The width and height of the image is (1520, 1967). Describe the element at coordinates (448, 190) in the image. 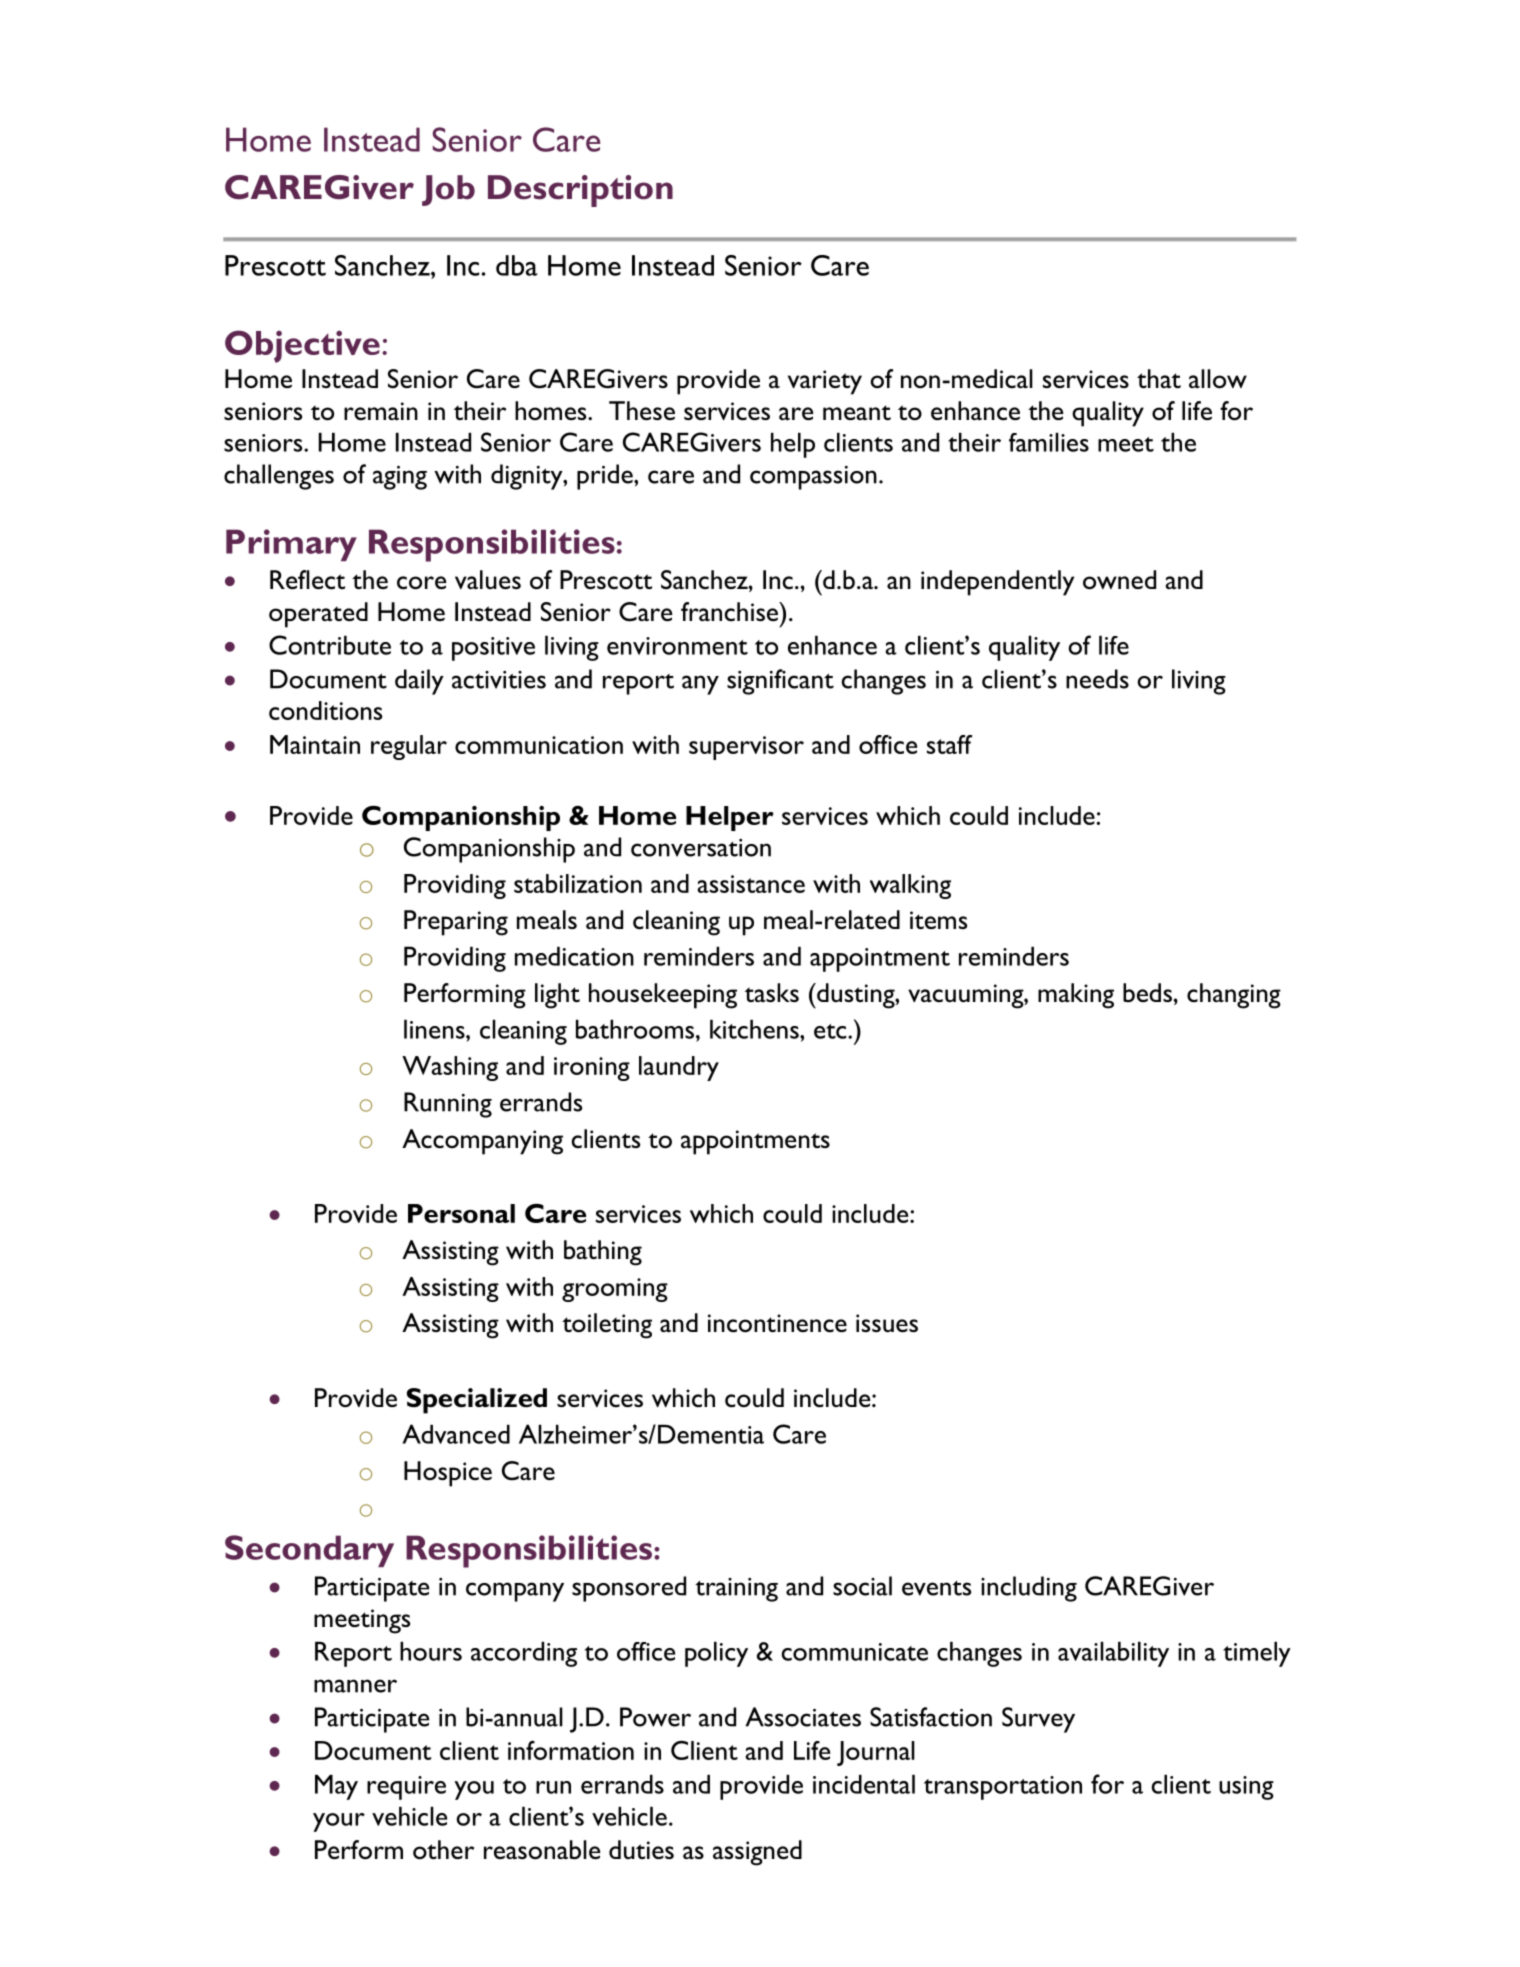

I see `Job` at that location.
